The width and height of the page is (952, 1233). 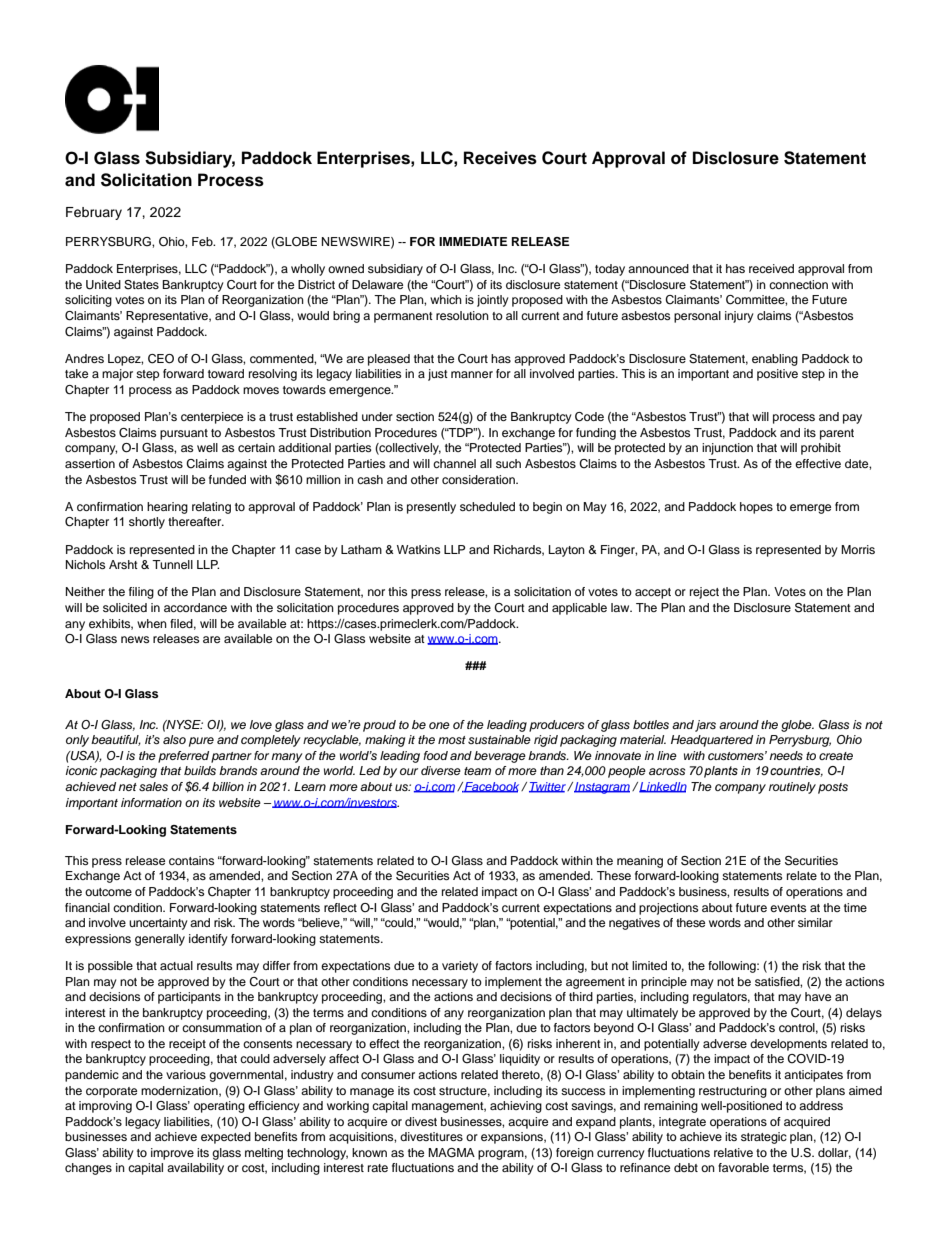 What do you see at coordinates (172, 1154) in the page?
I see `improve` at bounding box center [172, 1154].
